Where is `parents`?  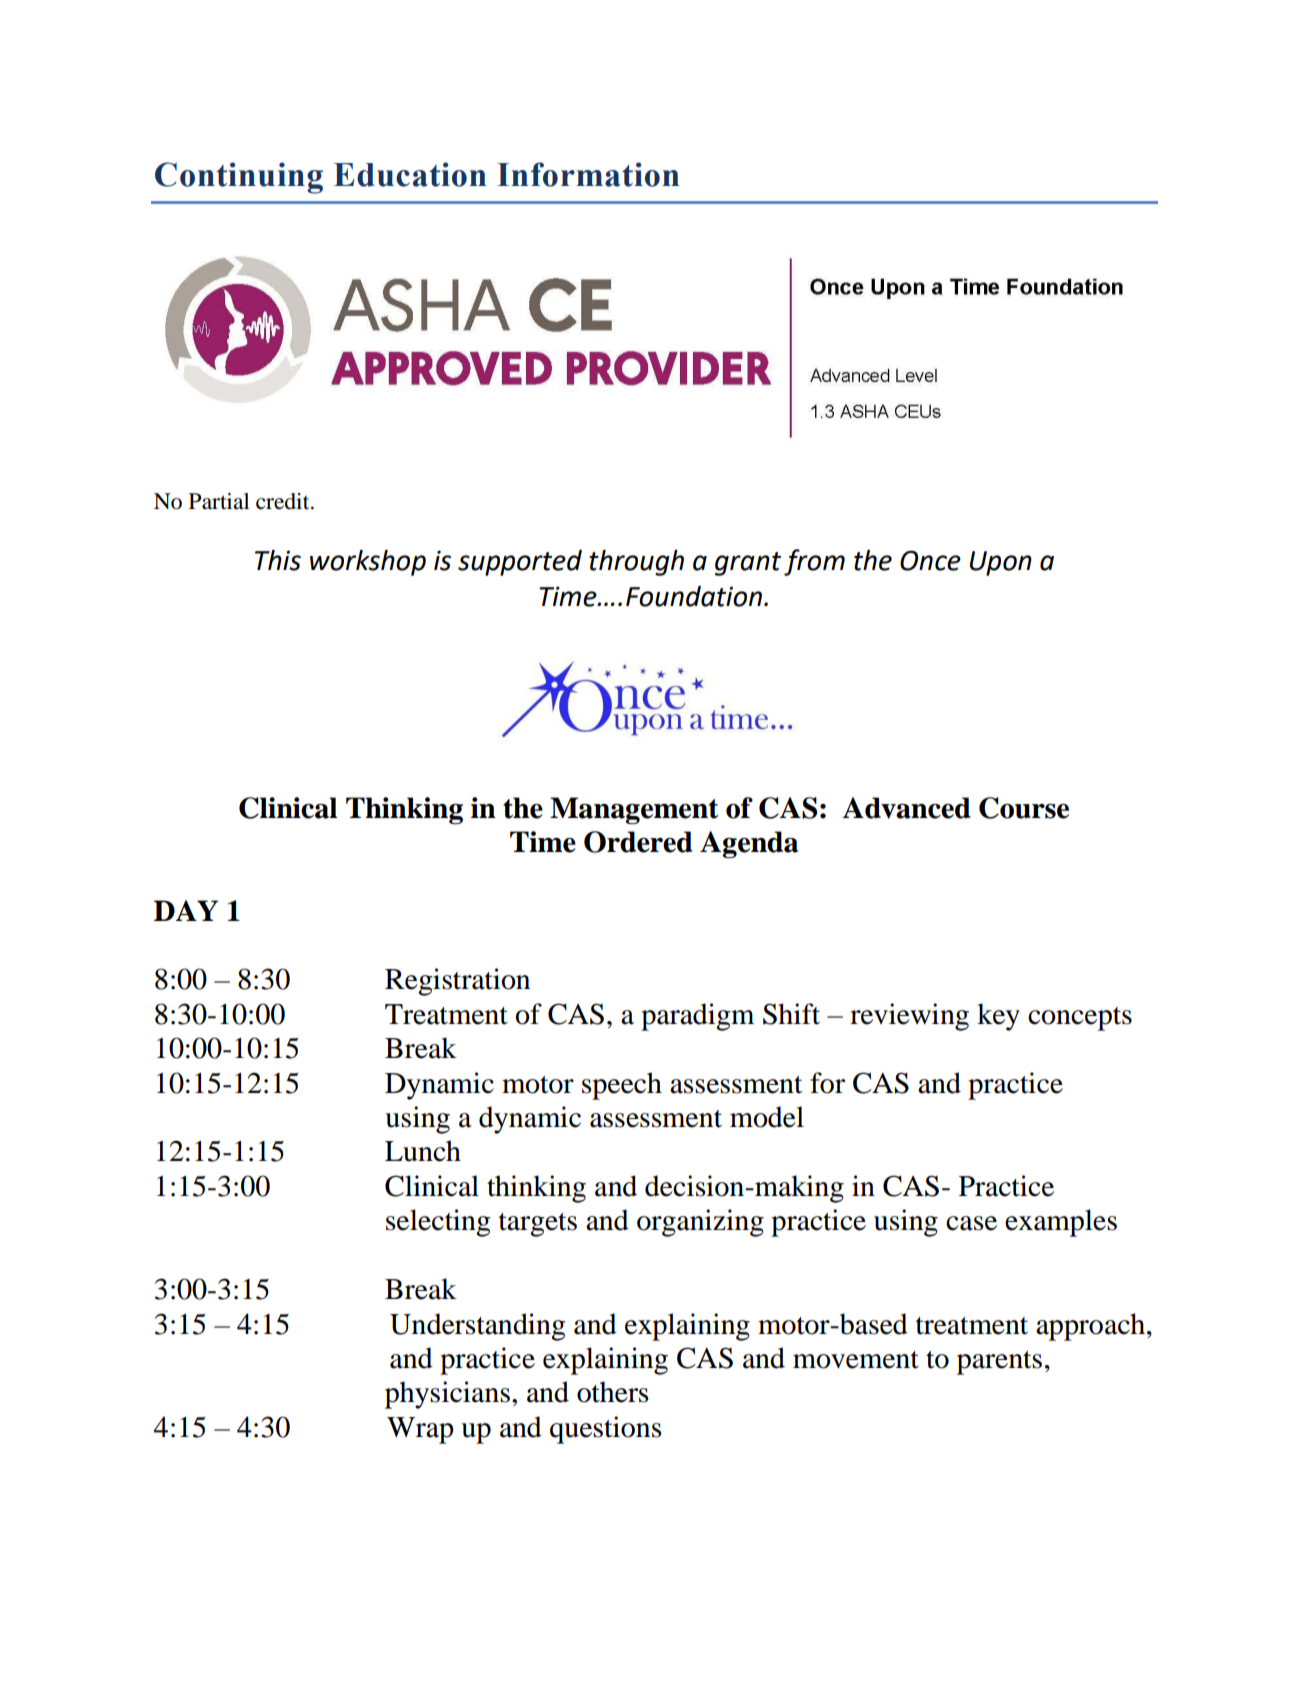
parents is located at coordinates (999, 1363).
